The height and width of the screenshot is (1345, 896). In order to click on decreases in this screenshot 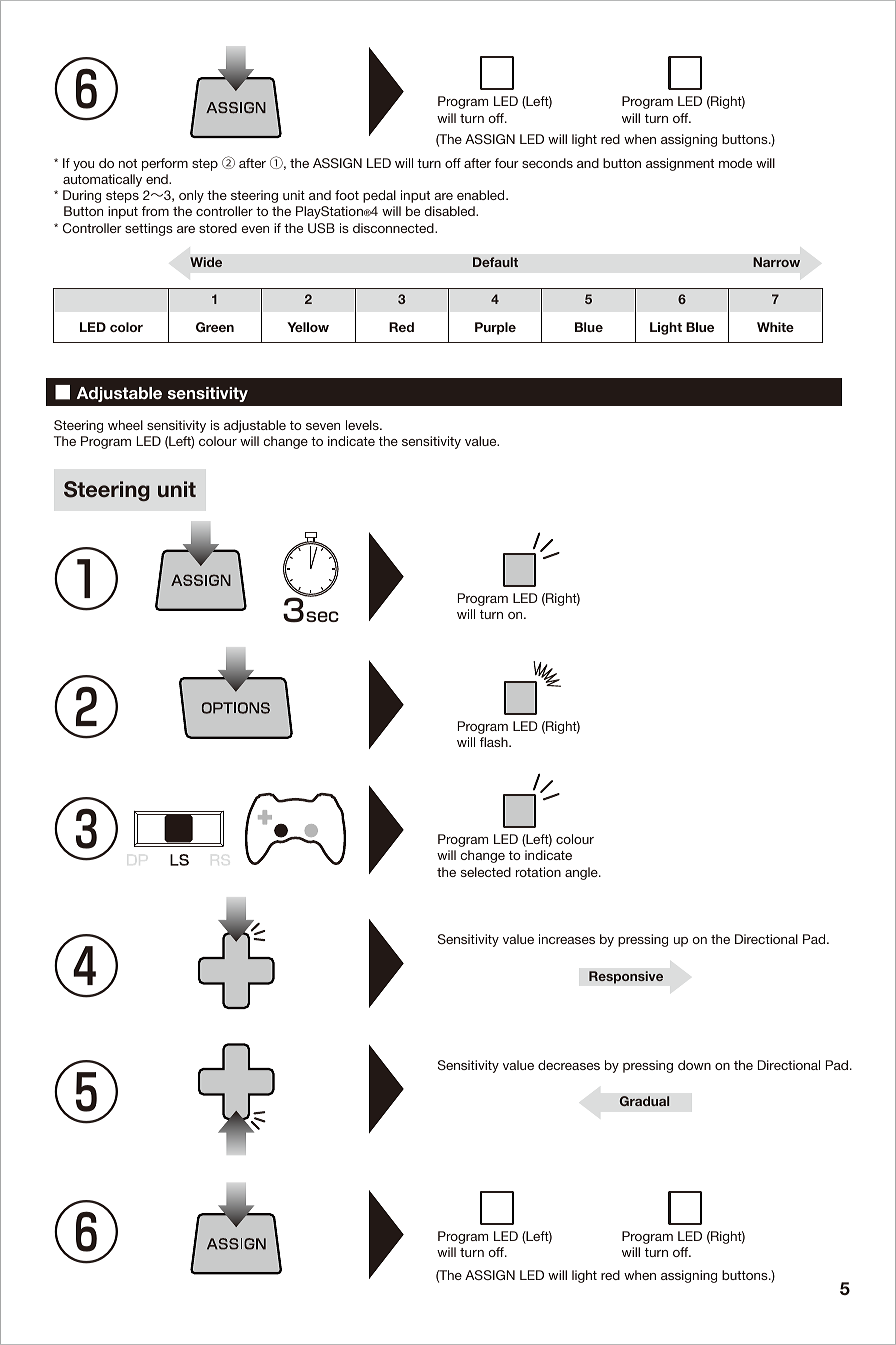, I will do `click(569, 1065)`.
